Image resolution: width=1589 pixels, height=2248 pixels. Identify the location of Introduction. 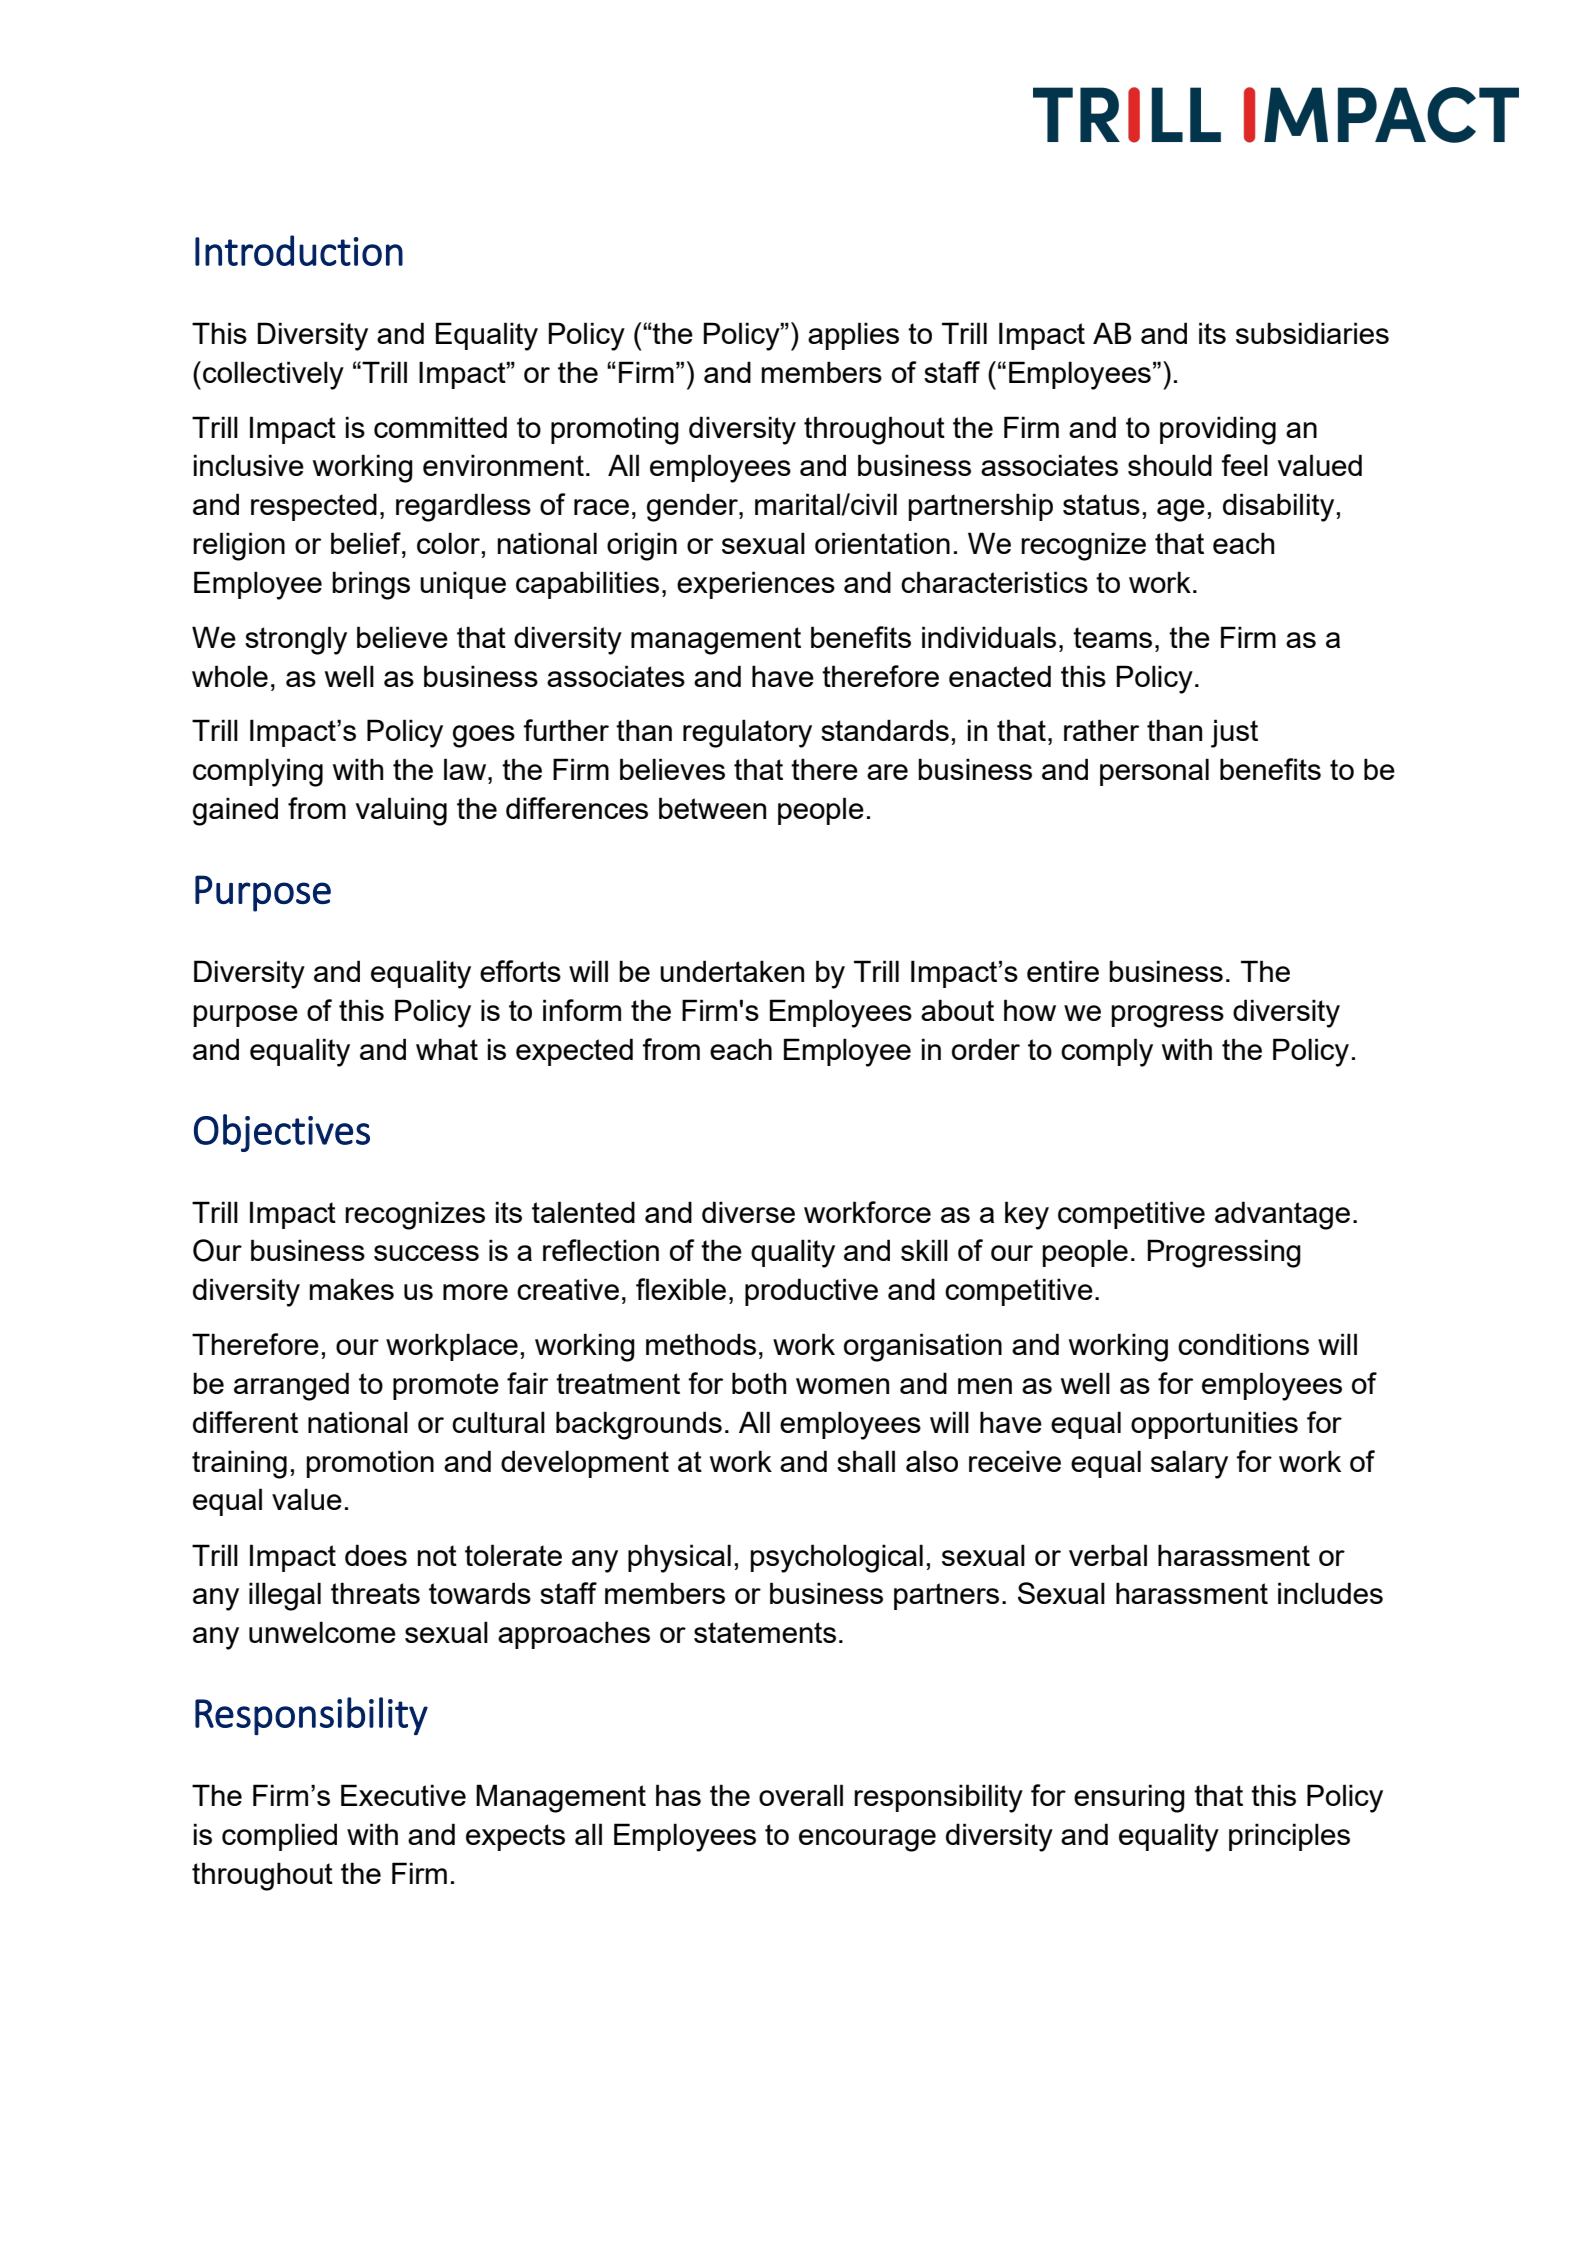
(299, 250).
